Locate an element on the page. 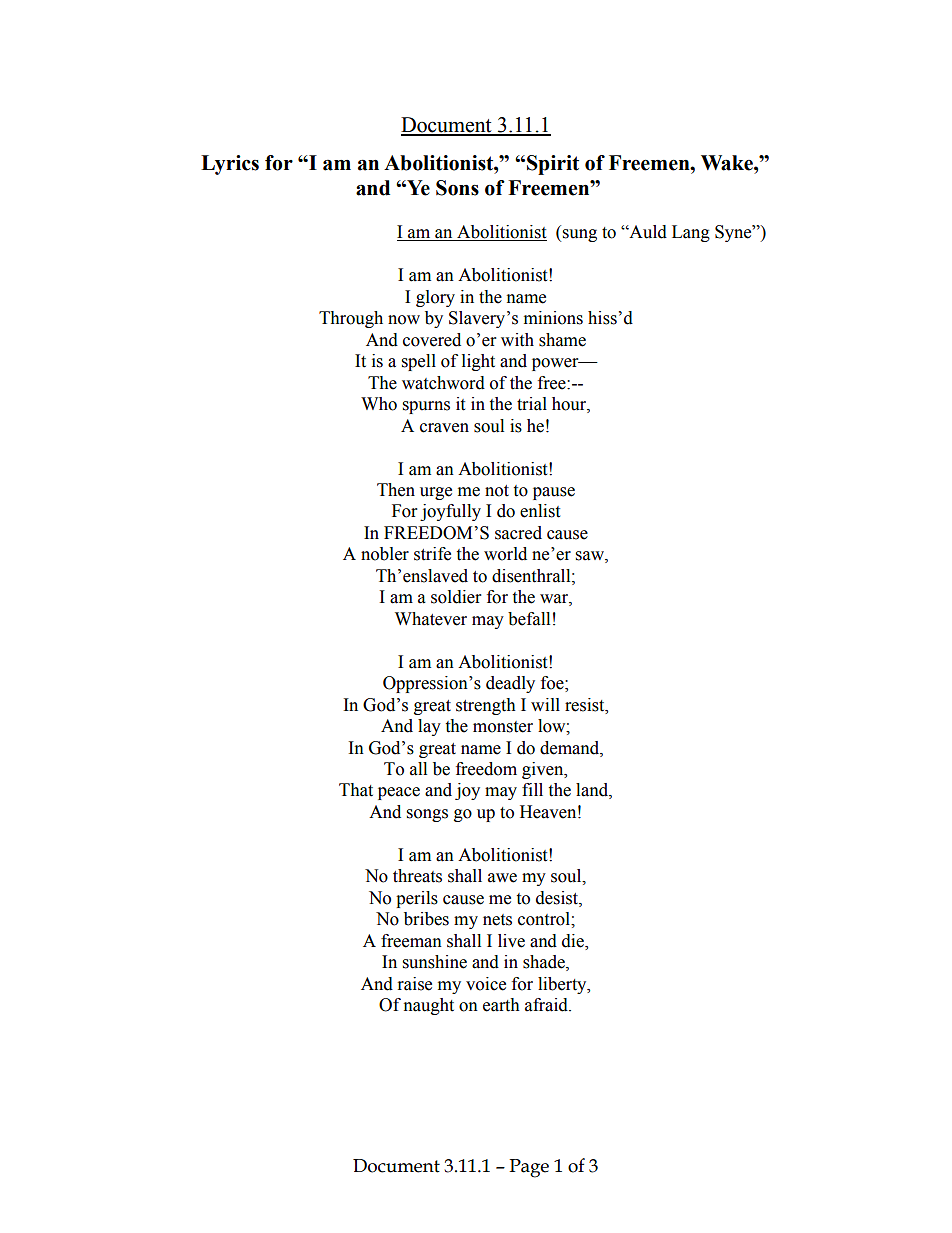  Page is located at coordinates (529, 1168).
